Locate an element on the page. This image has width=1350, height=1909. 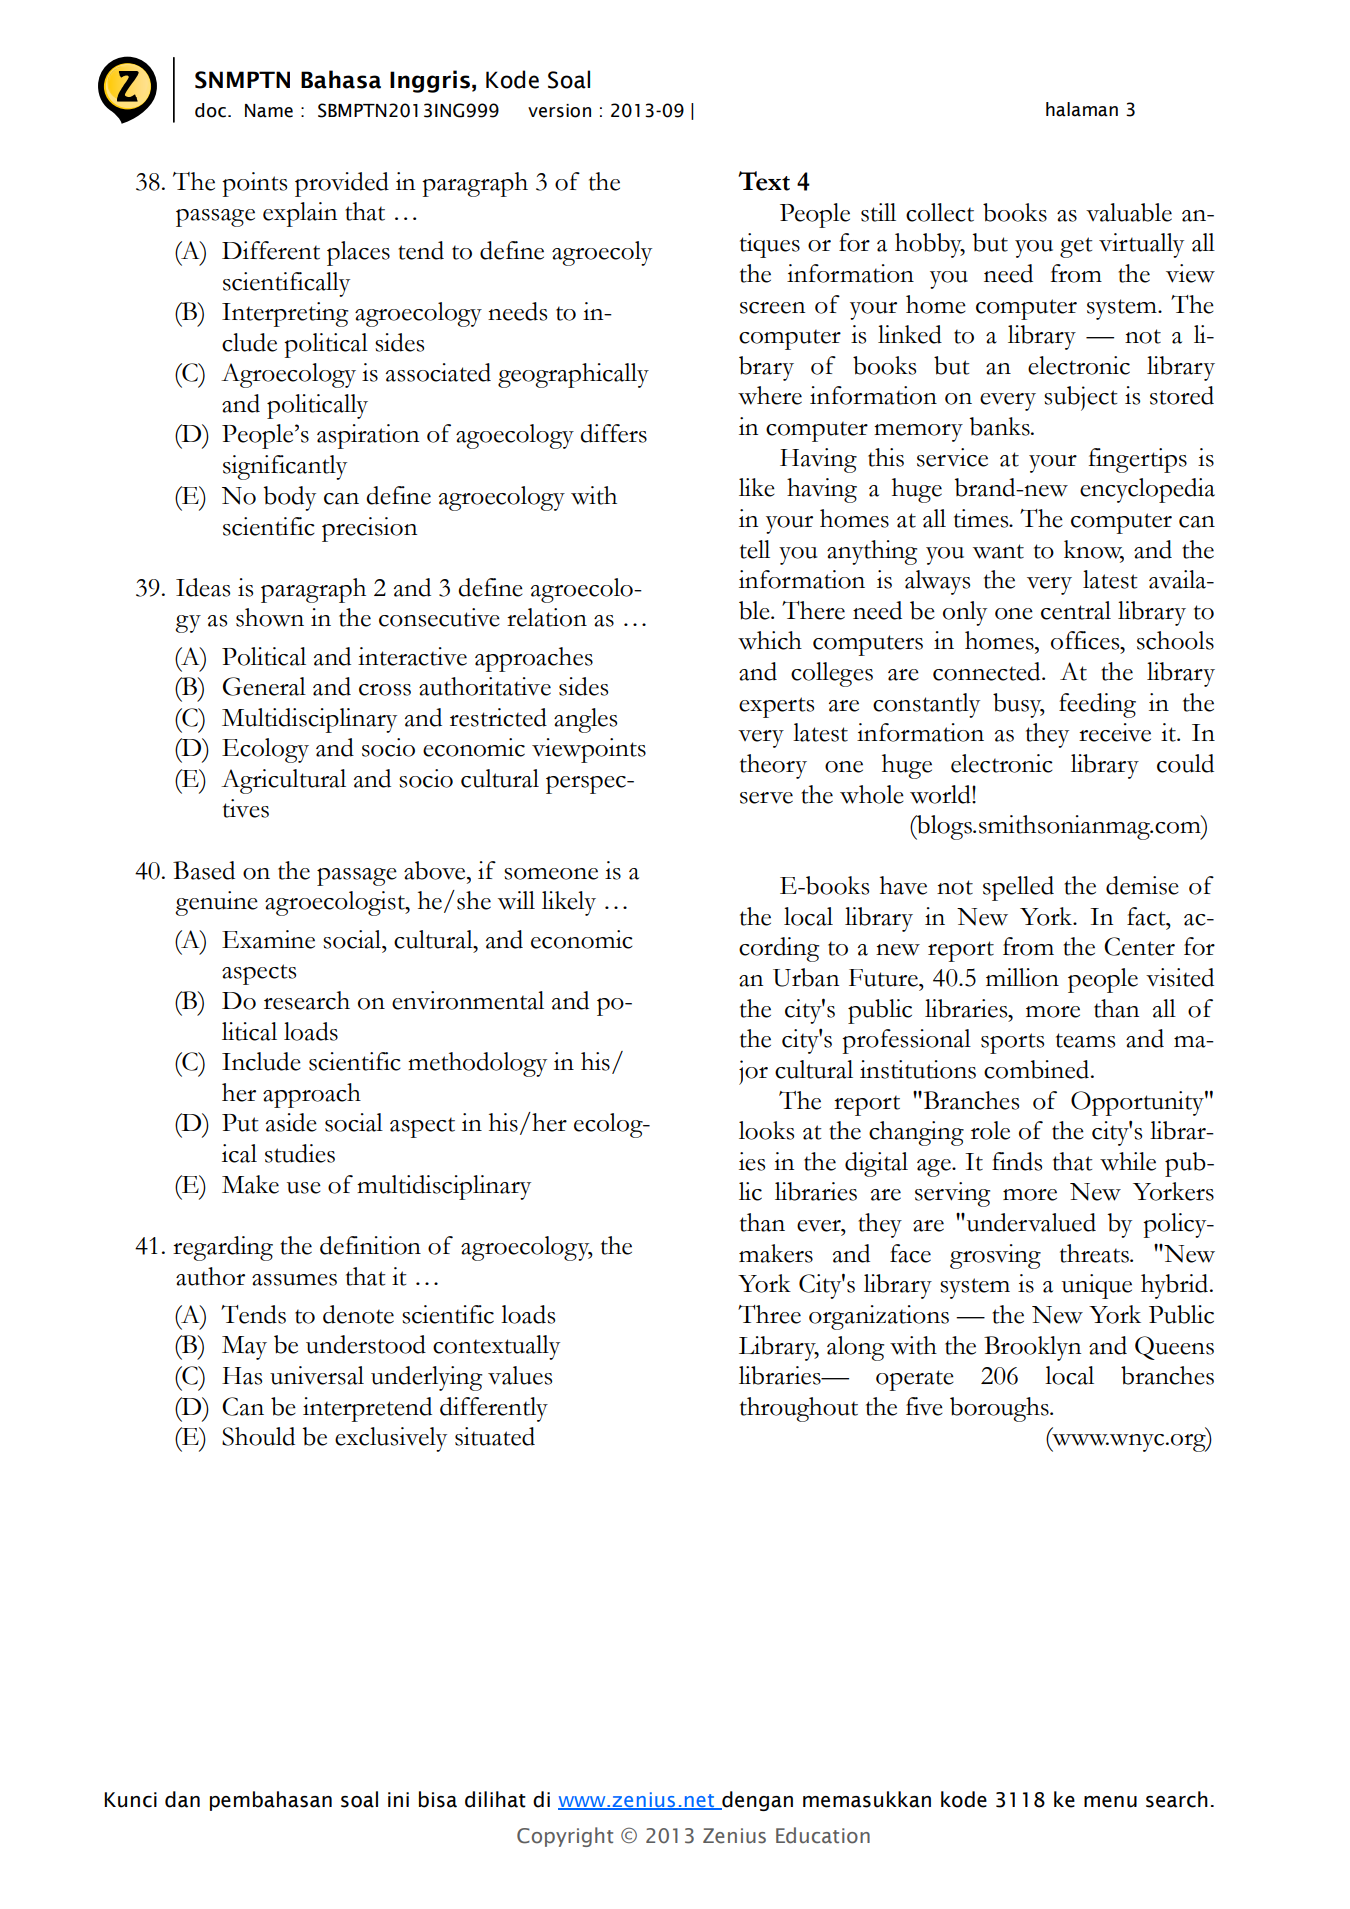
Urban is located at coordinates (806, 977).
